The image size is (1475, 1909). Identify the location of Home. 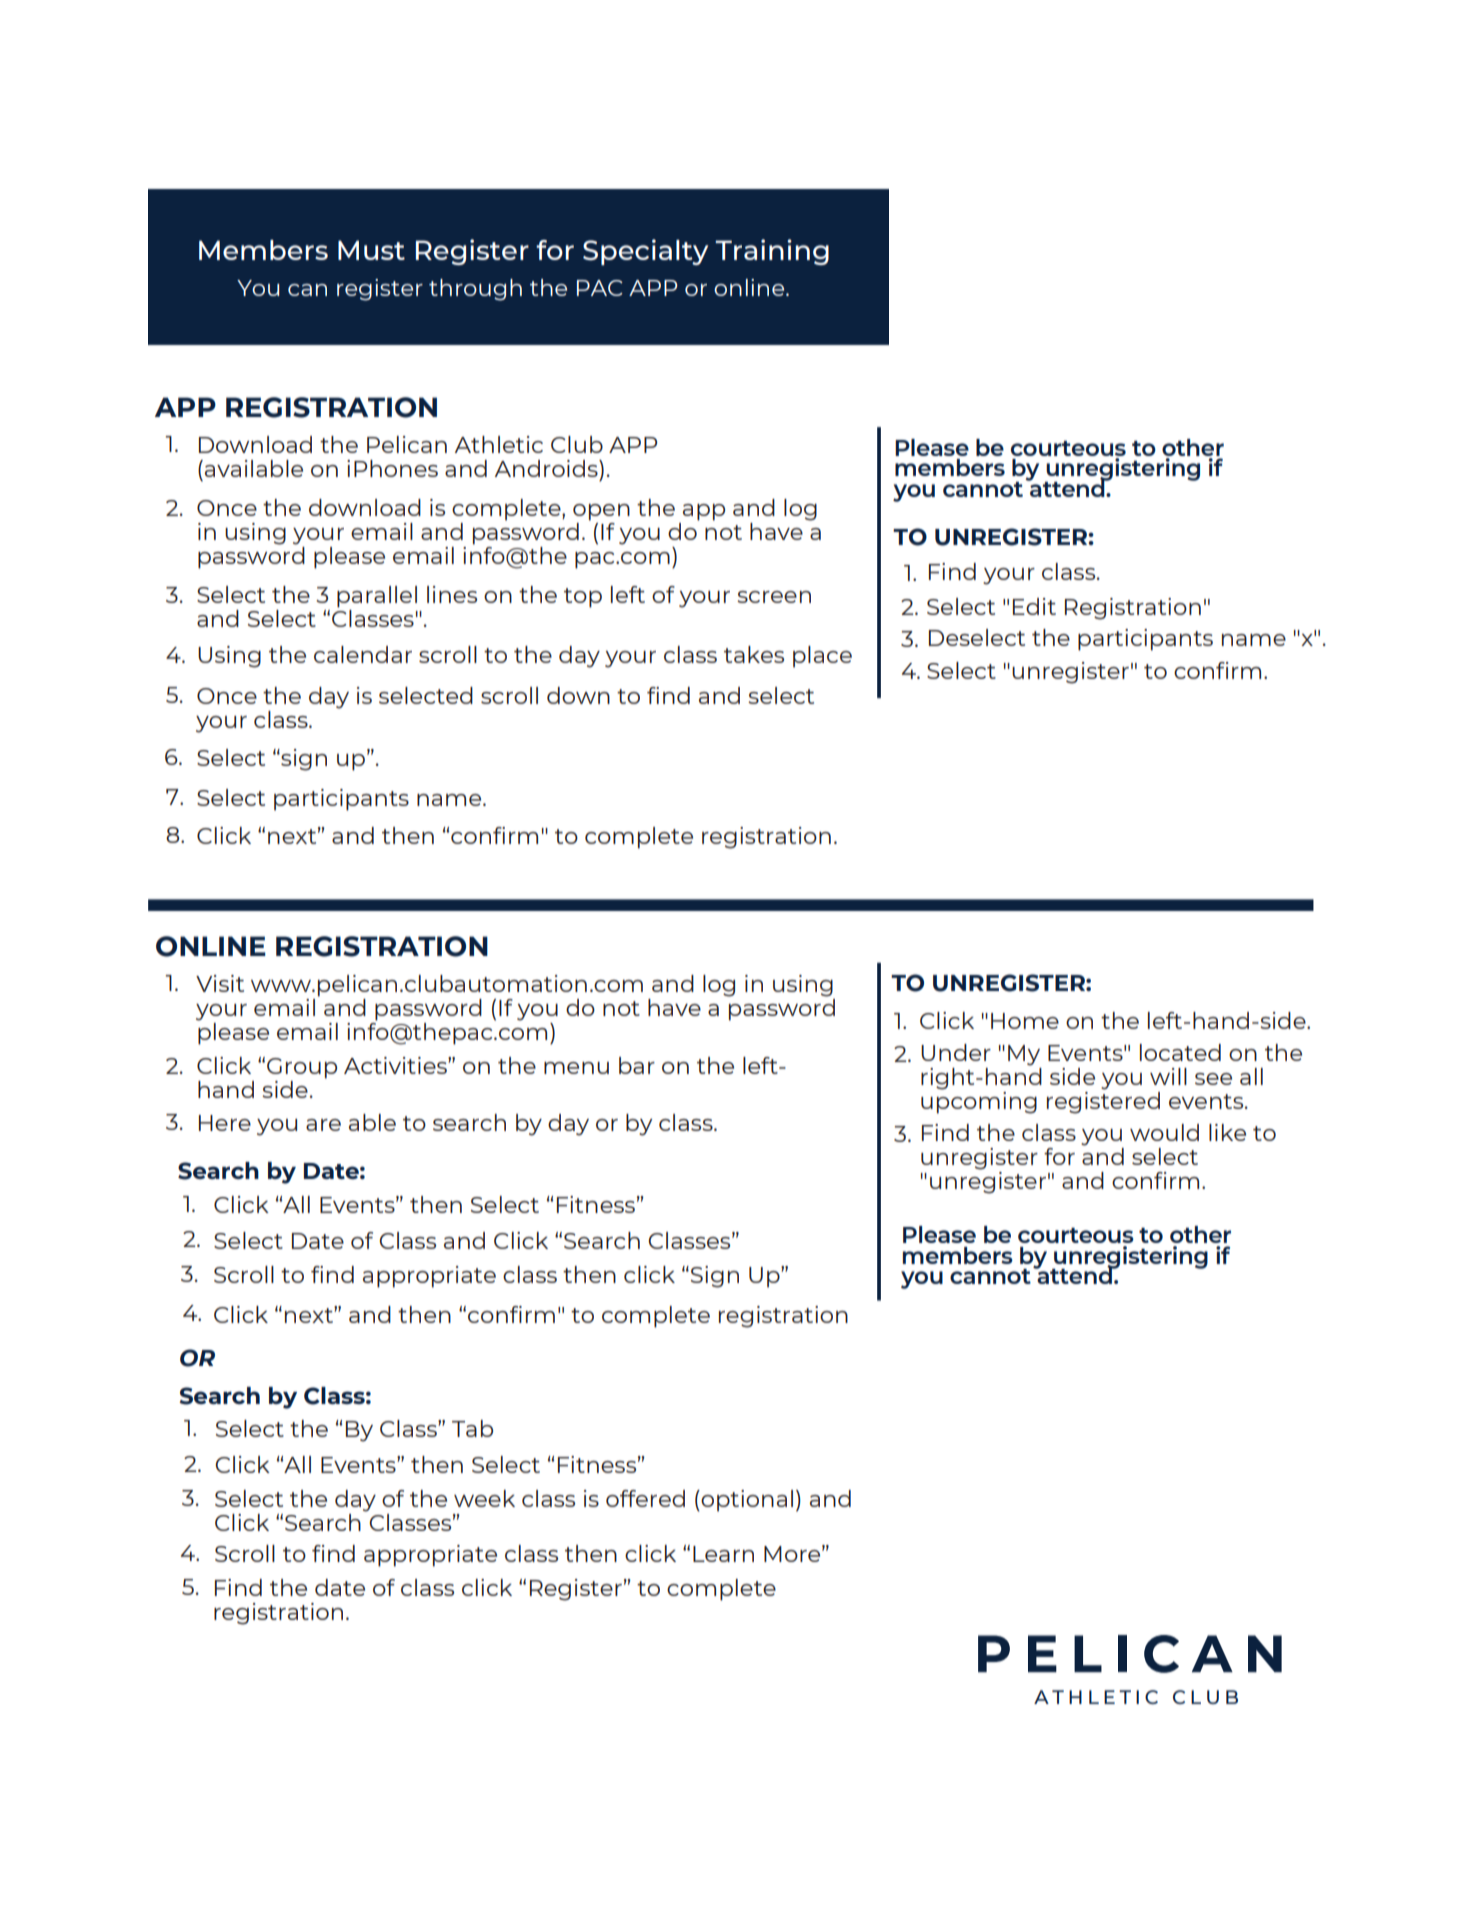
(1025, 1021).
